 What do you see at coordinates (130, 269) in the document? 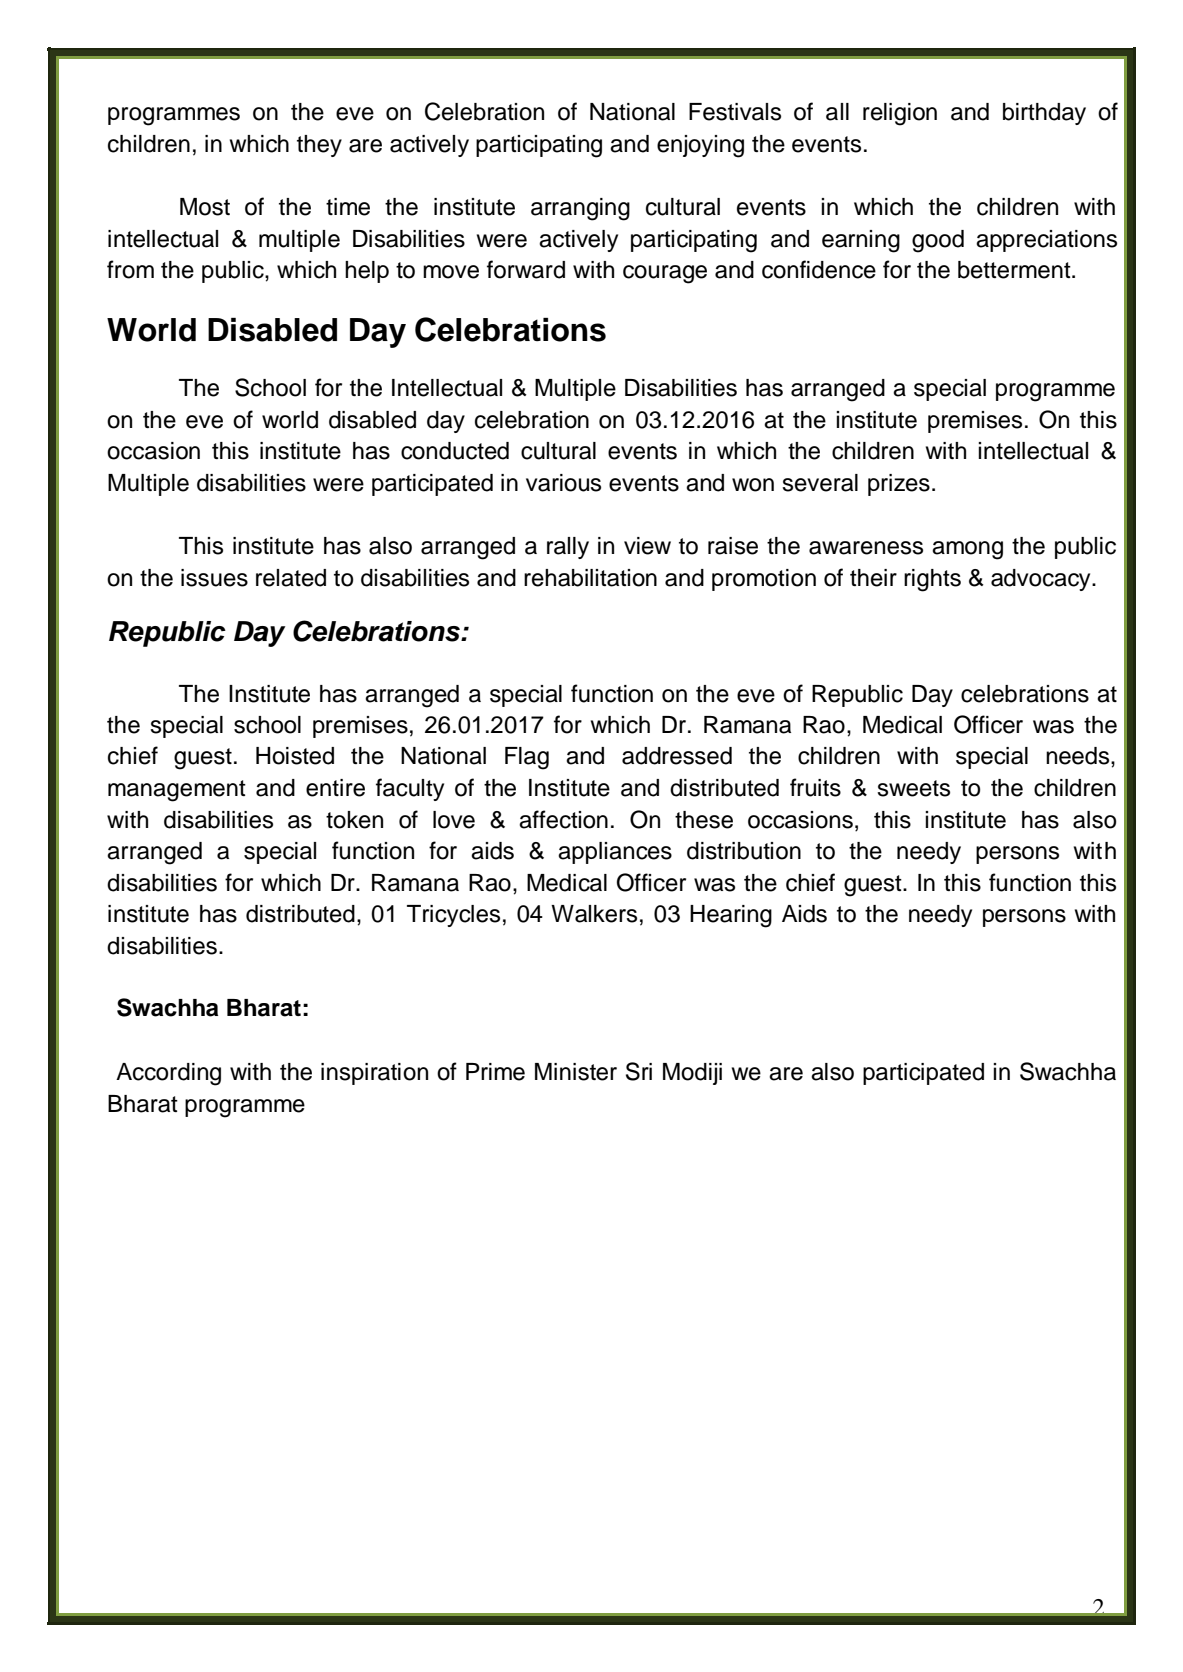
I see `from` at bounding box center [130, 269].
